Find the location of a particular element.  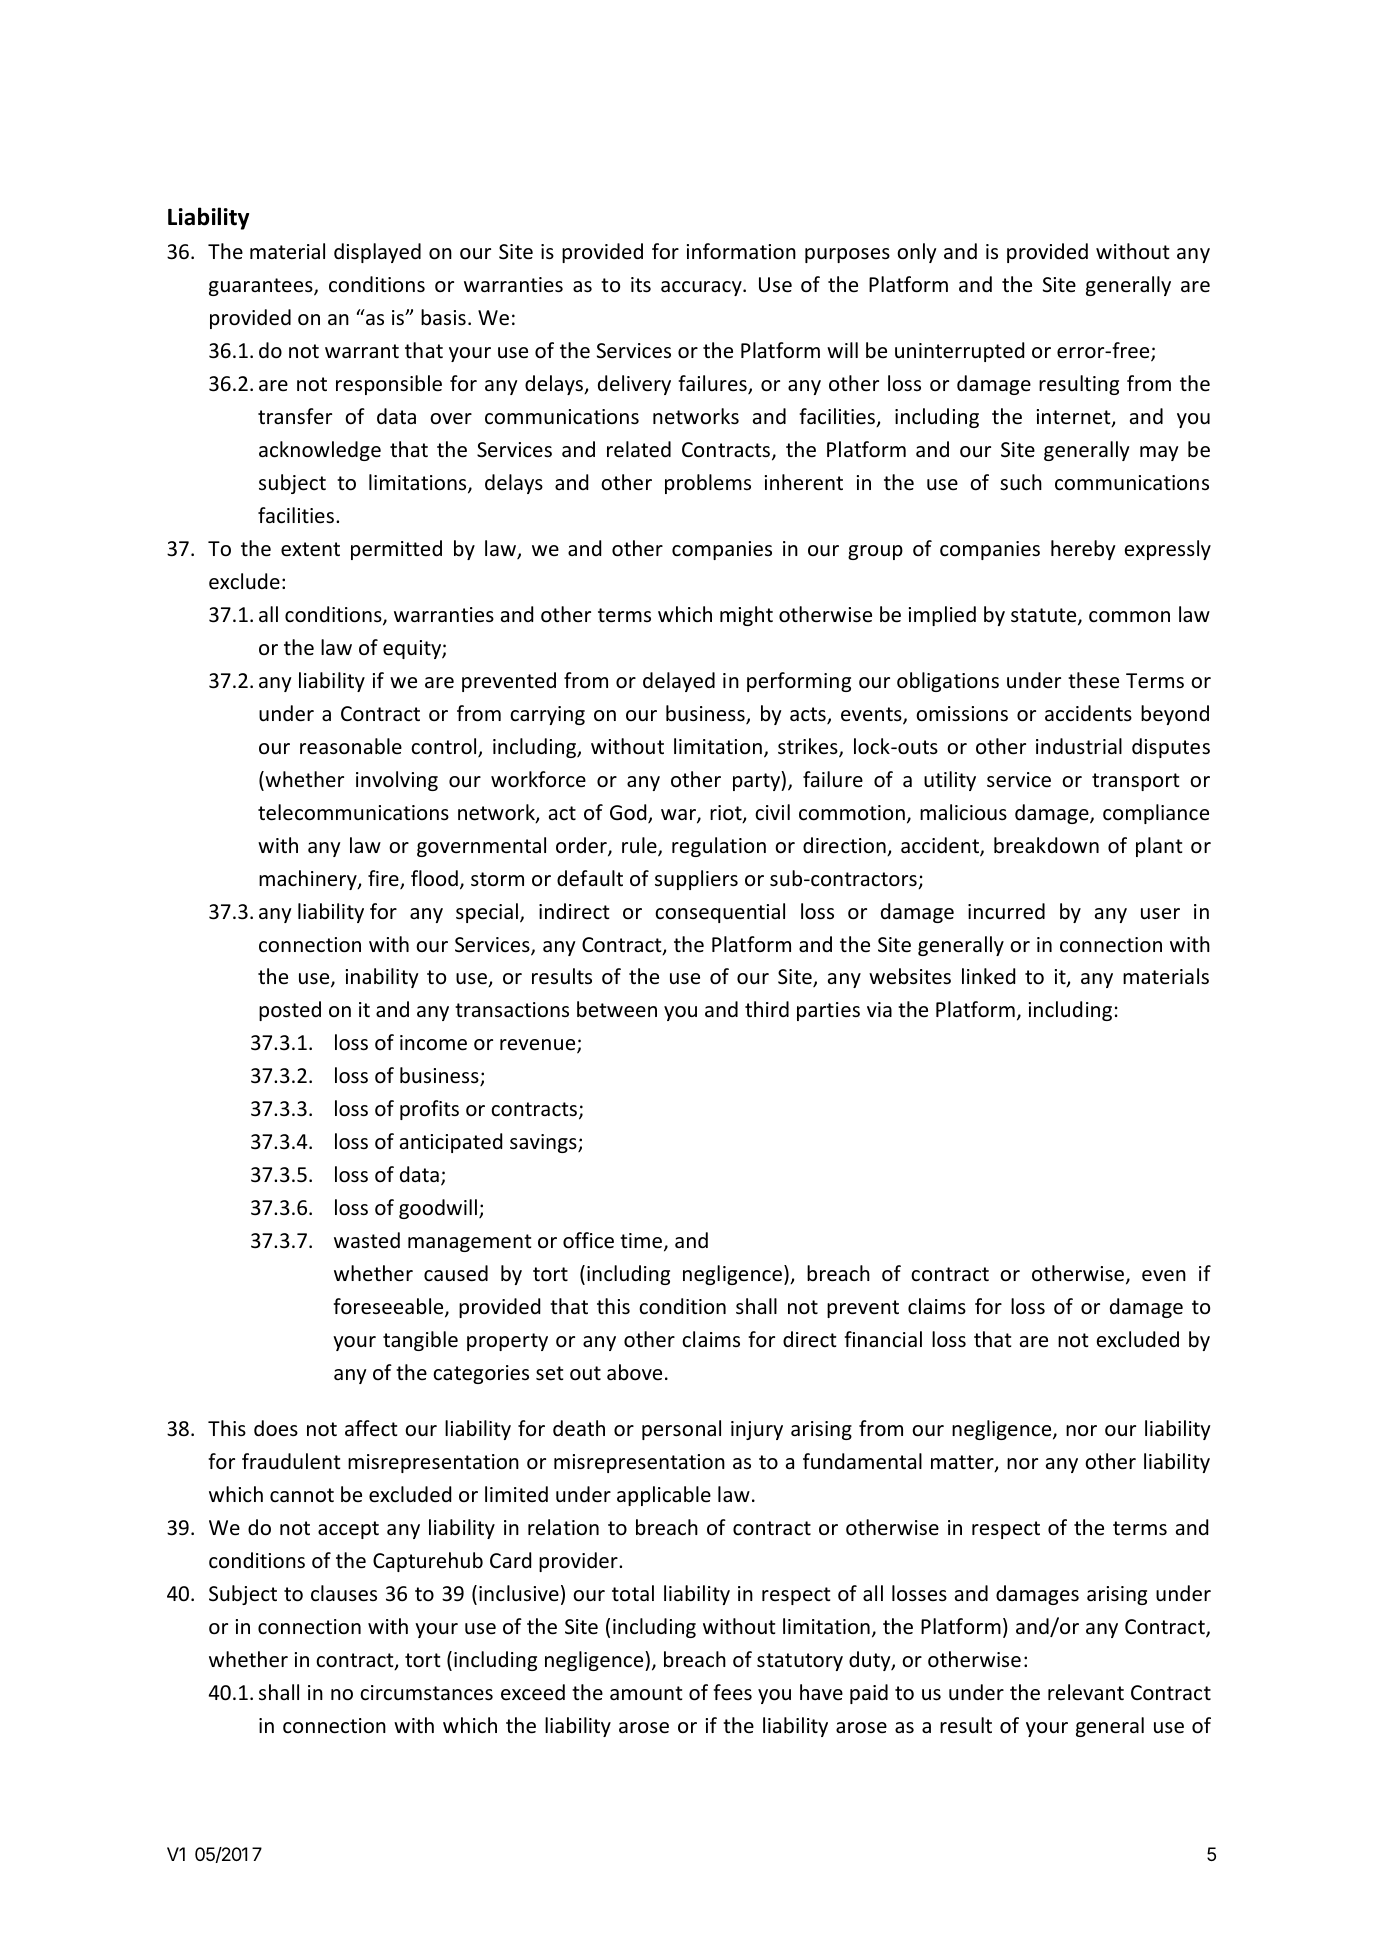

uninterrupted is located at coordinates (959, 352).
